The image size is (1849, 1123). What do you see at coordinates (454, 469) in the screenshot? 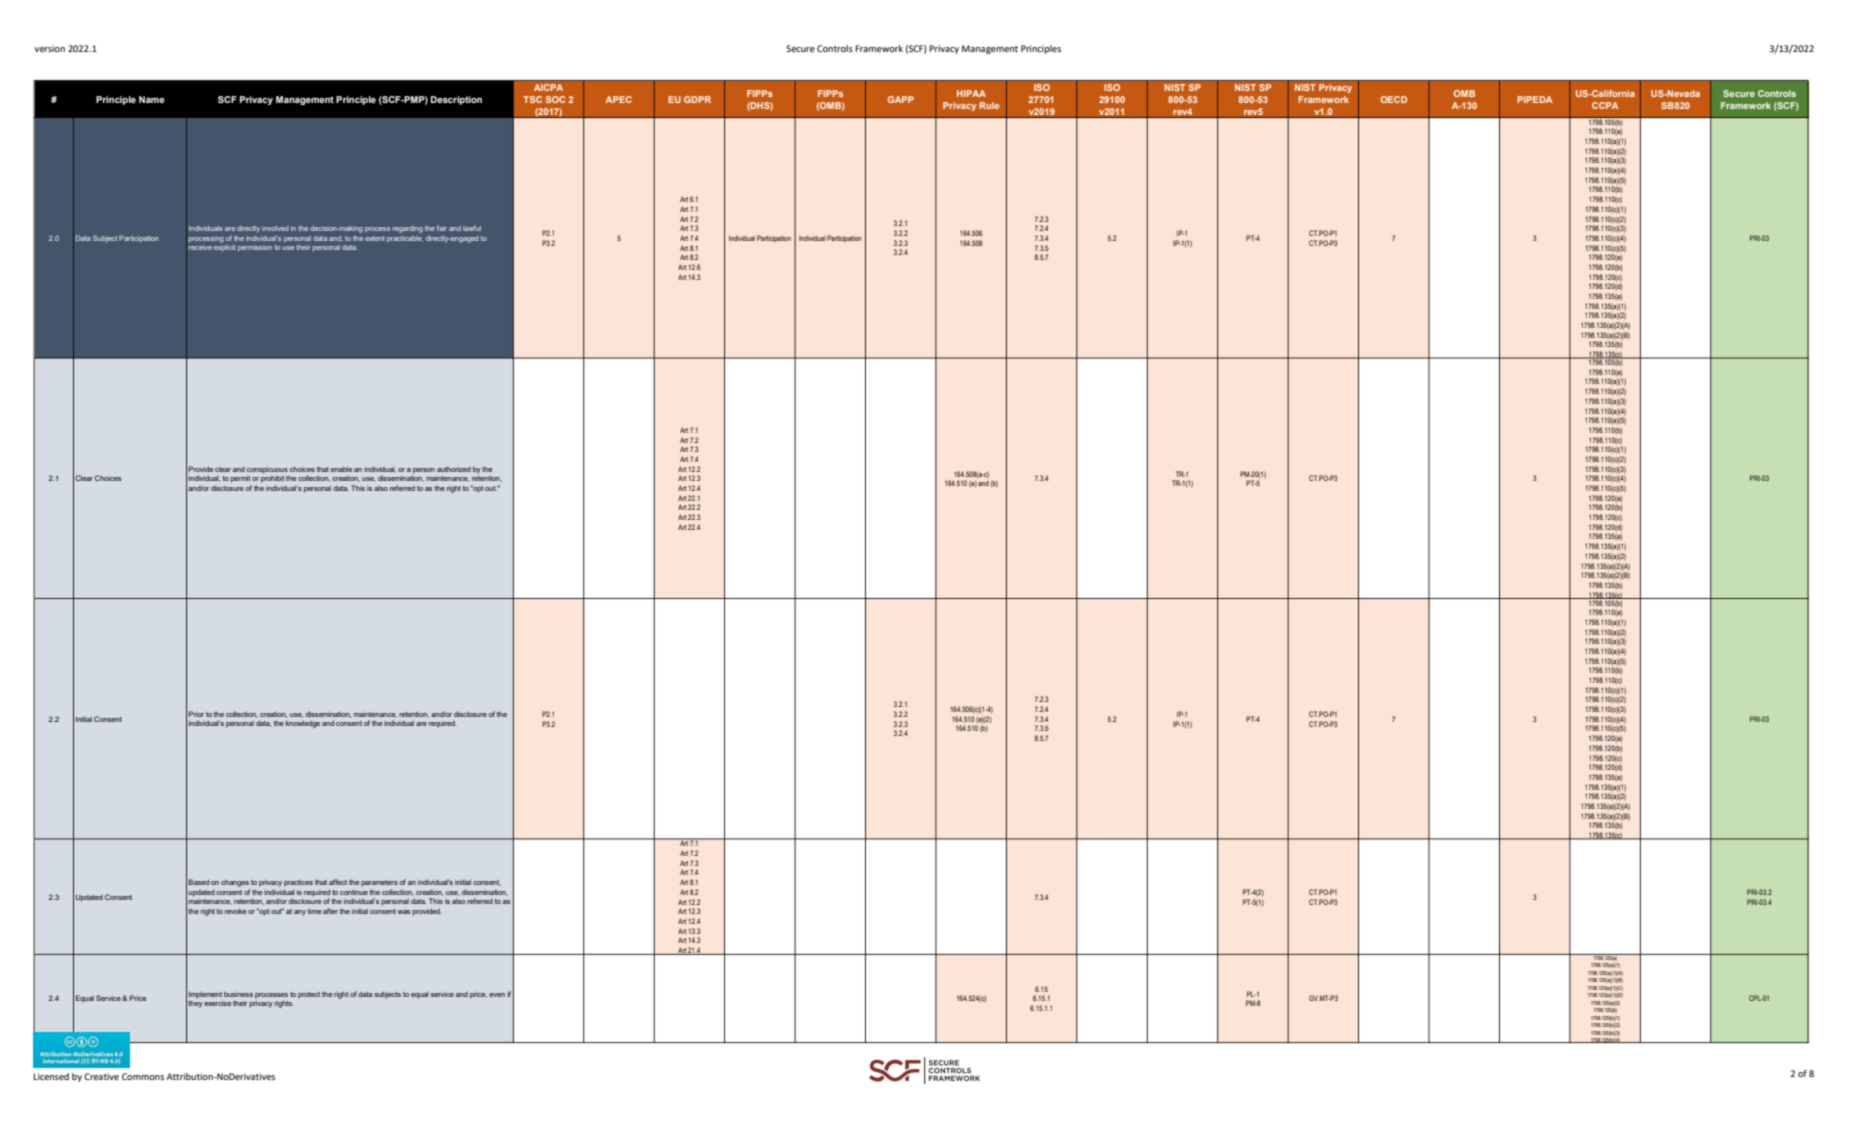
I see `authorized` at bounding box center [454, 469].
